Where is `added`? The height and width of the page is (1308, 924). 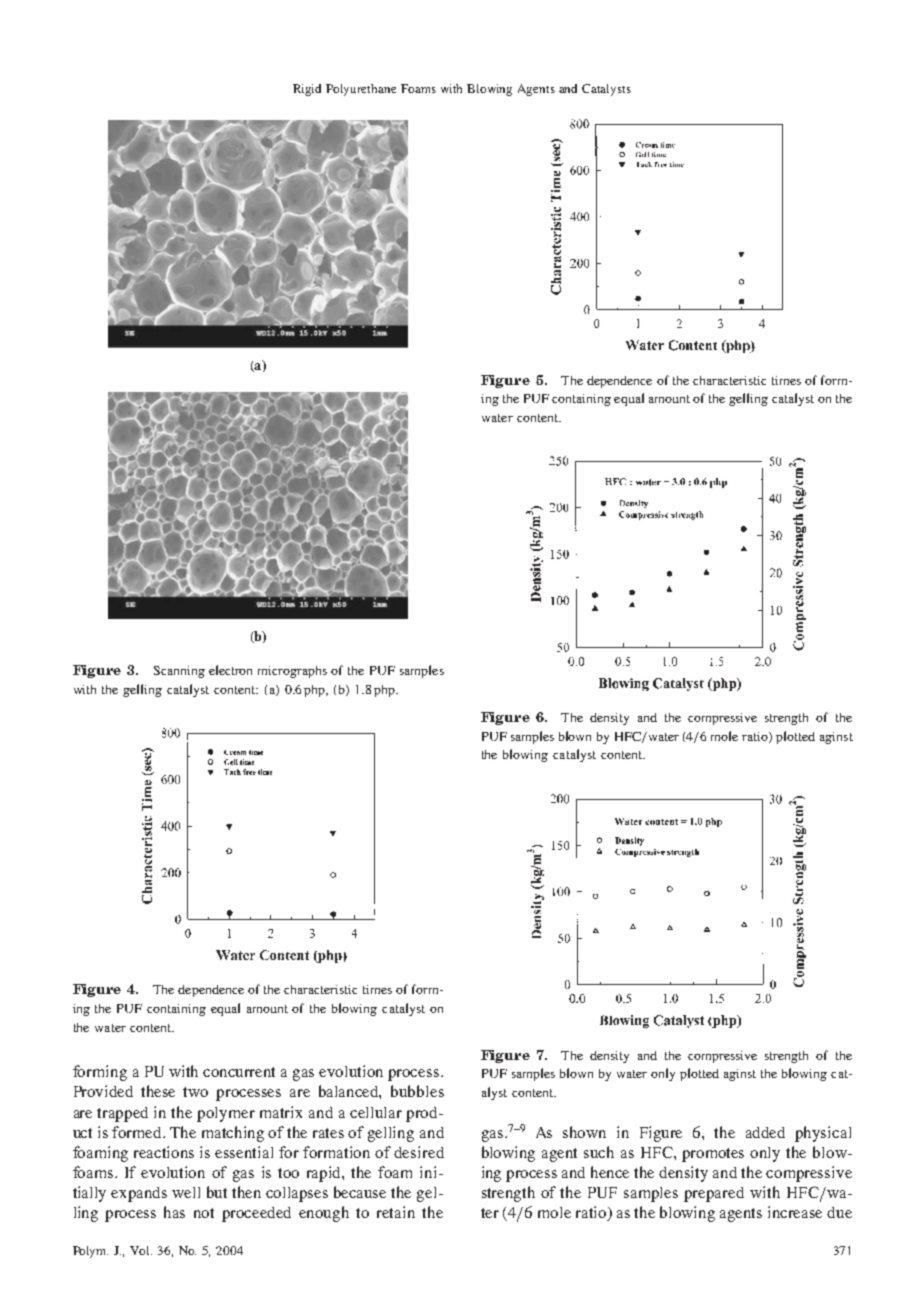
added is located at coordinates (765, 1132).
